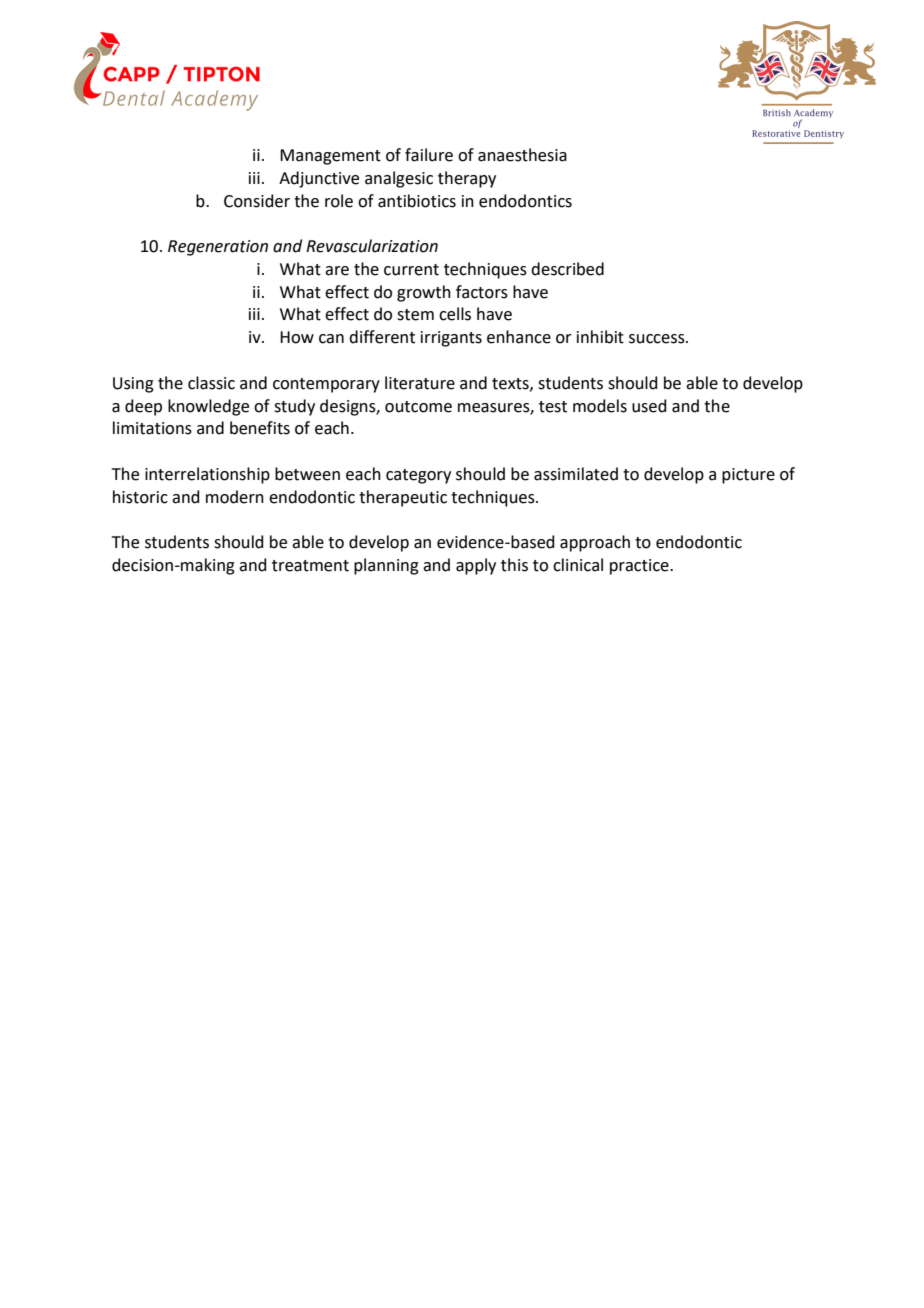  I want to click on anaesthesia, so click(522, 155).
